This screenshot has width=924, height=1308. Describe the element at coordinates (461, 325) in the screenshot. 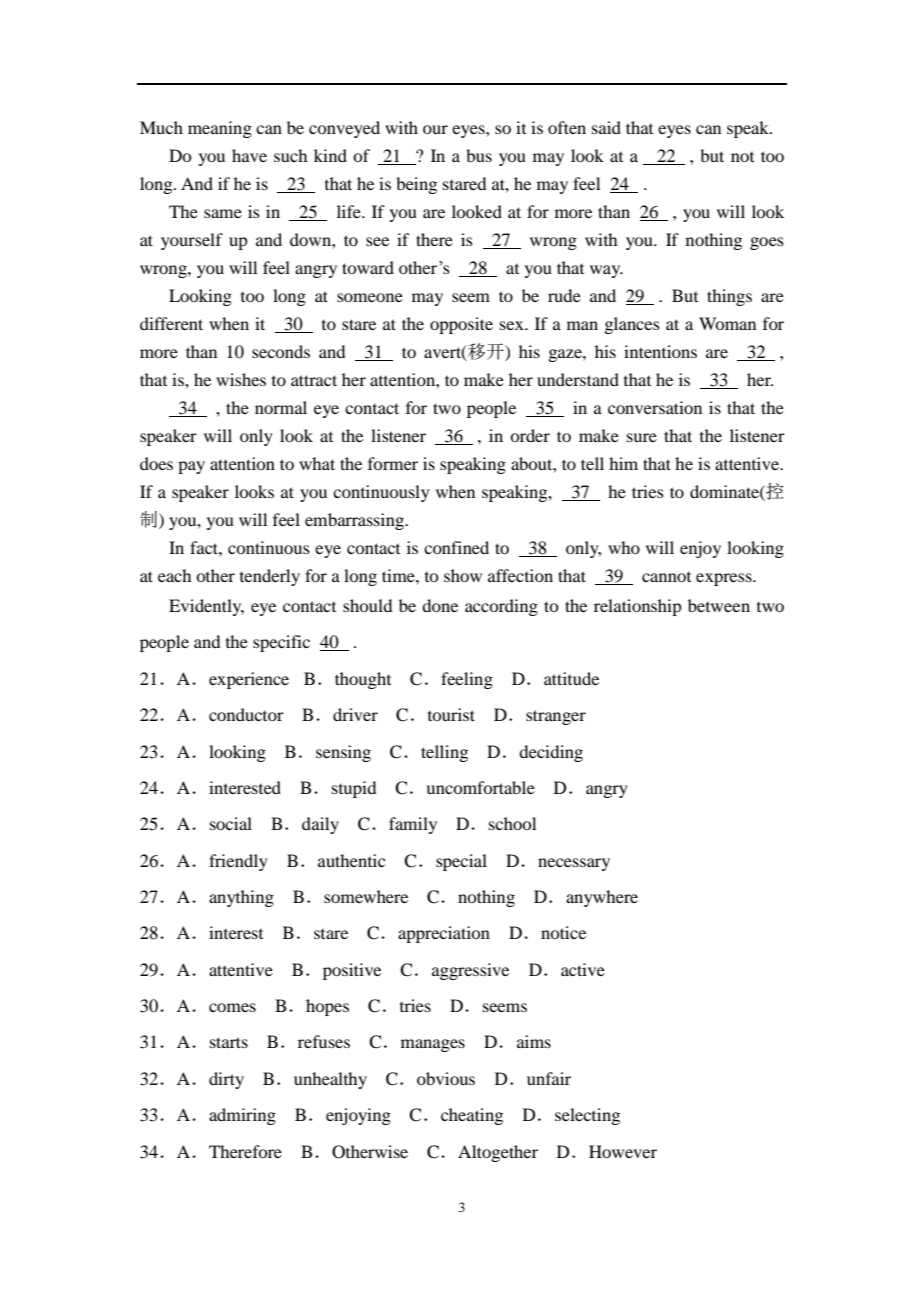

I see `opposite` at that location.
